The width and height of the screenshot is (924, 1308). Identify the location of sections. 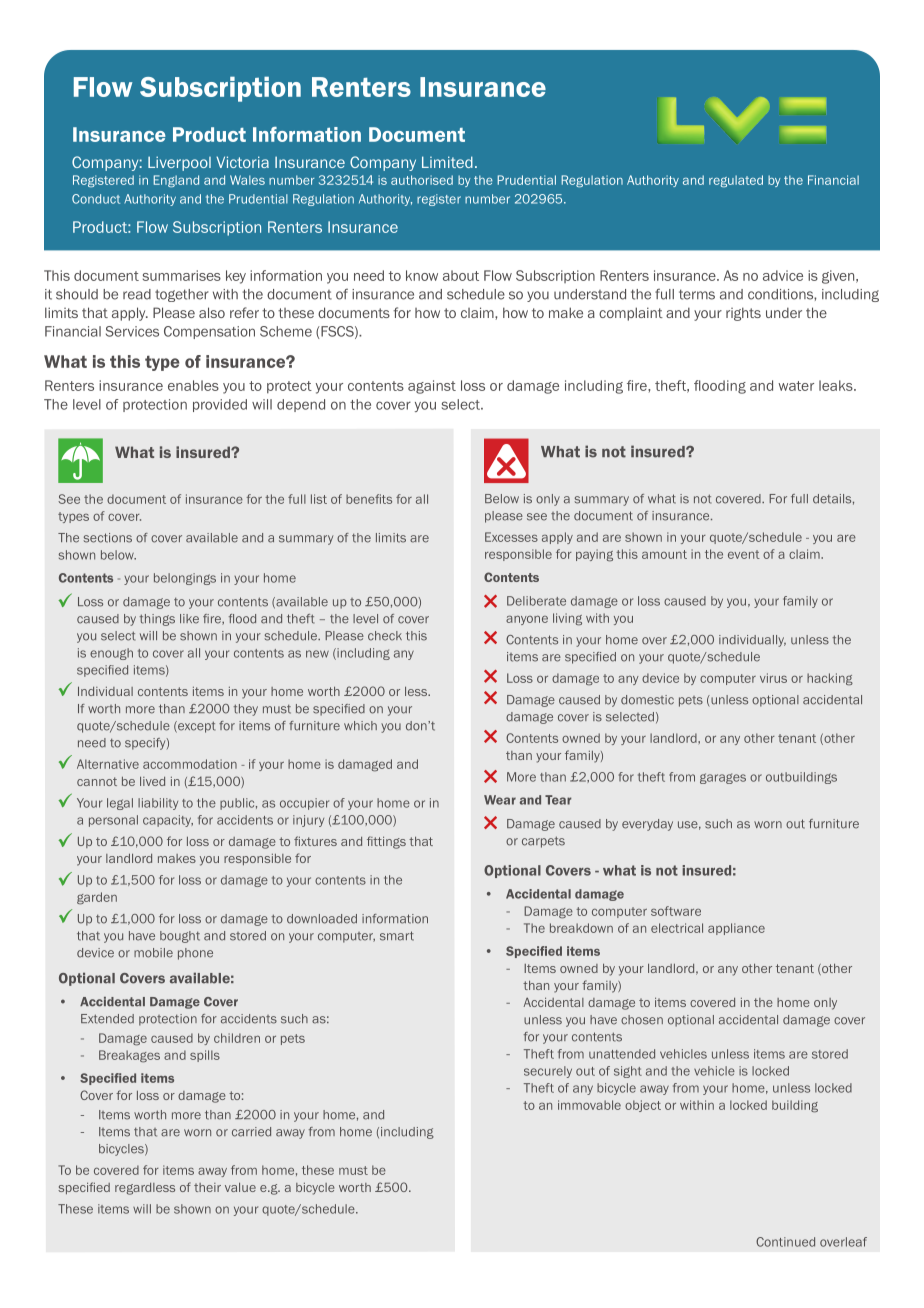
(108, 538).
